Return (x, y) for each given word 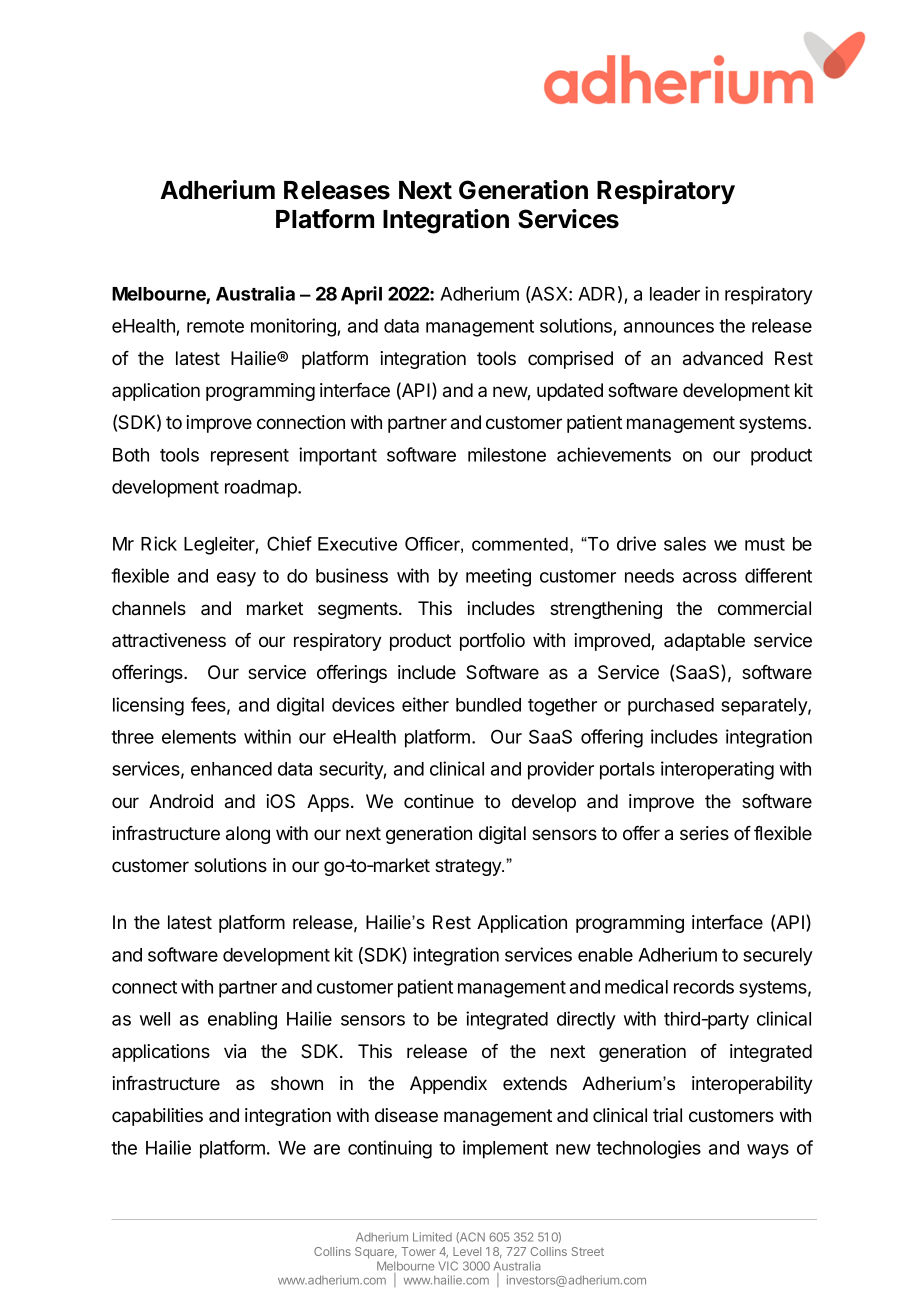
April (361, 295)
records (704, 987)
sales (685, 544)
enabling (242, 1020)
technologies (648, 1149)
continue (439, 801)
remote (215, 326)
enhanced (231, 769)
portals (627, 771)
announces (669, 327)
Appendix (448, 1085)
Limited (432, 1237)
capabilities (157, 1117)
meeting (498, 577)
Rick (159, 543)
